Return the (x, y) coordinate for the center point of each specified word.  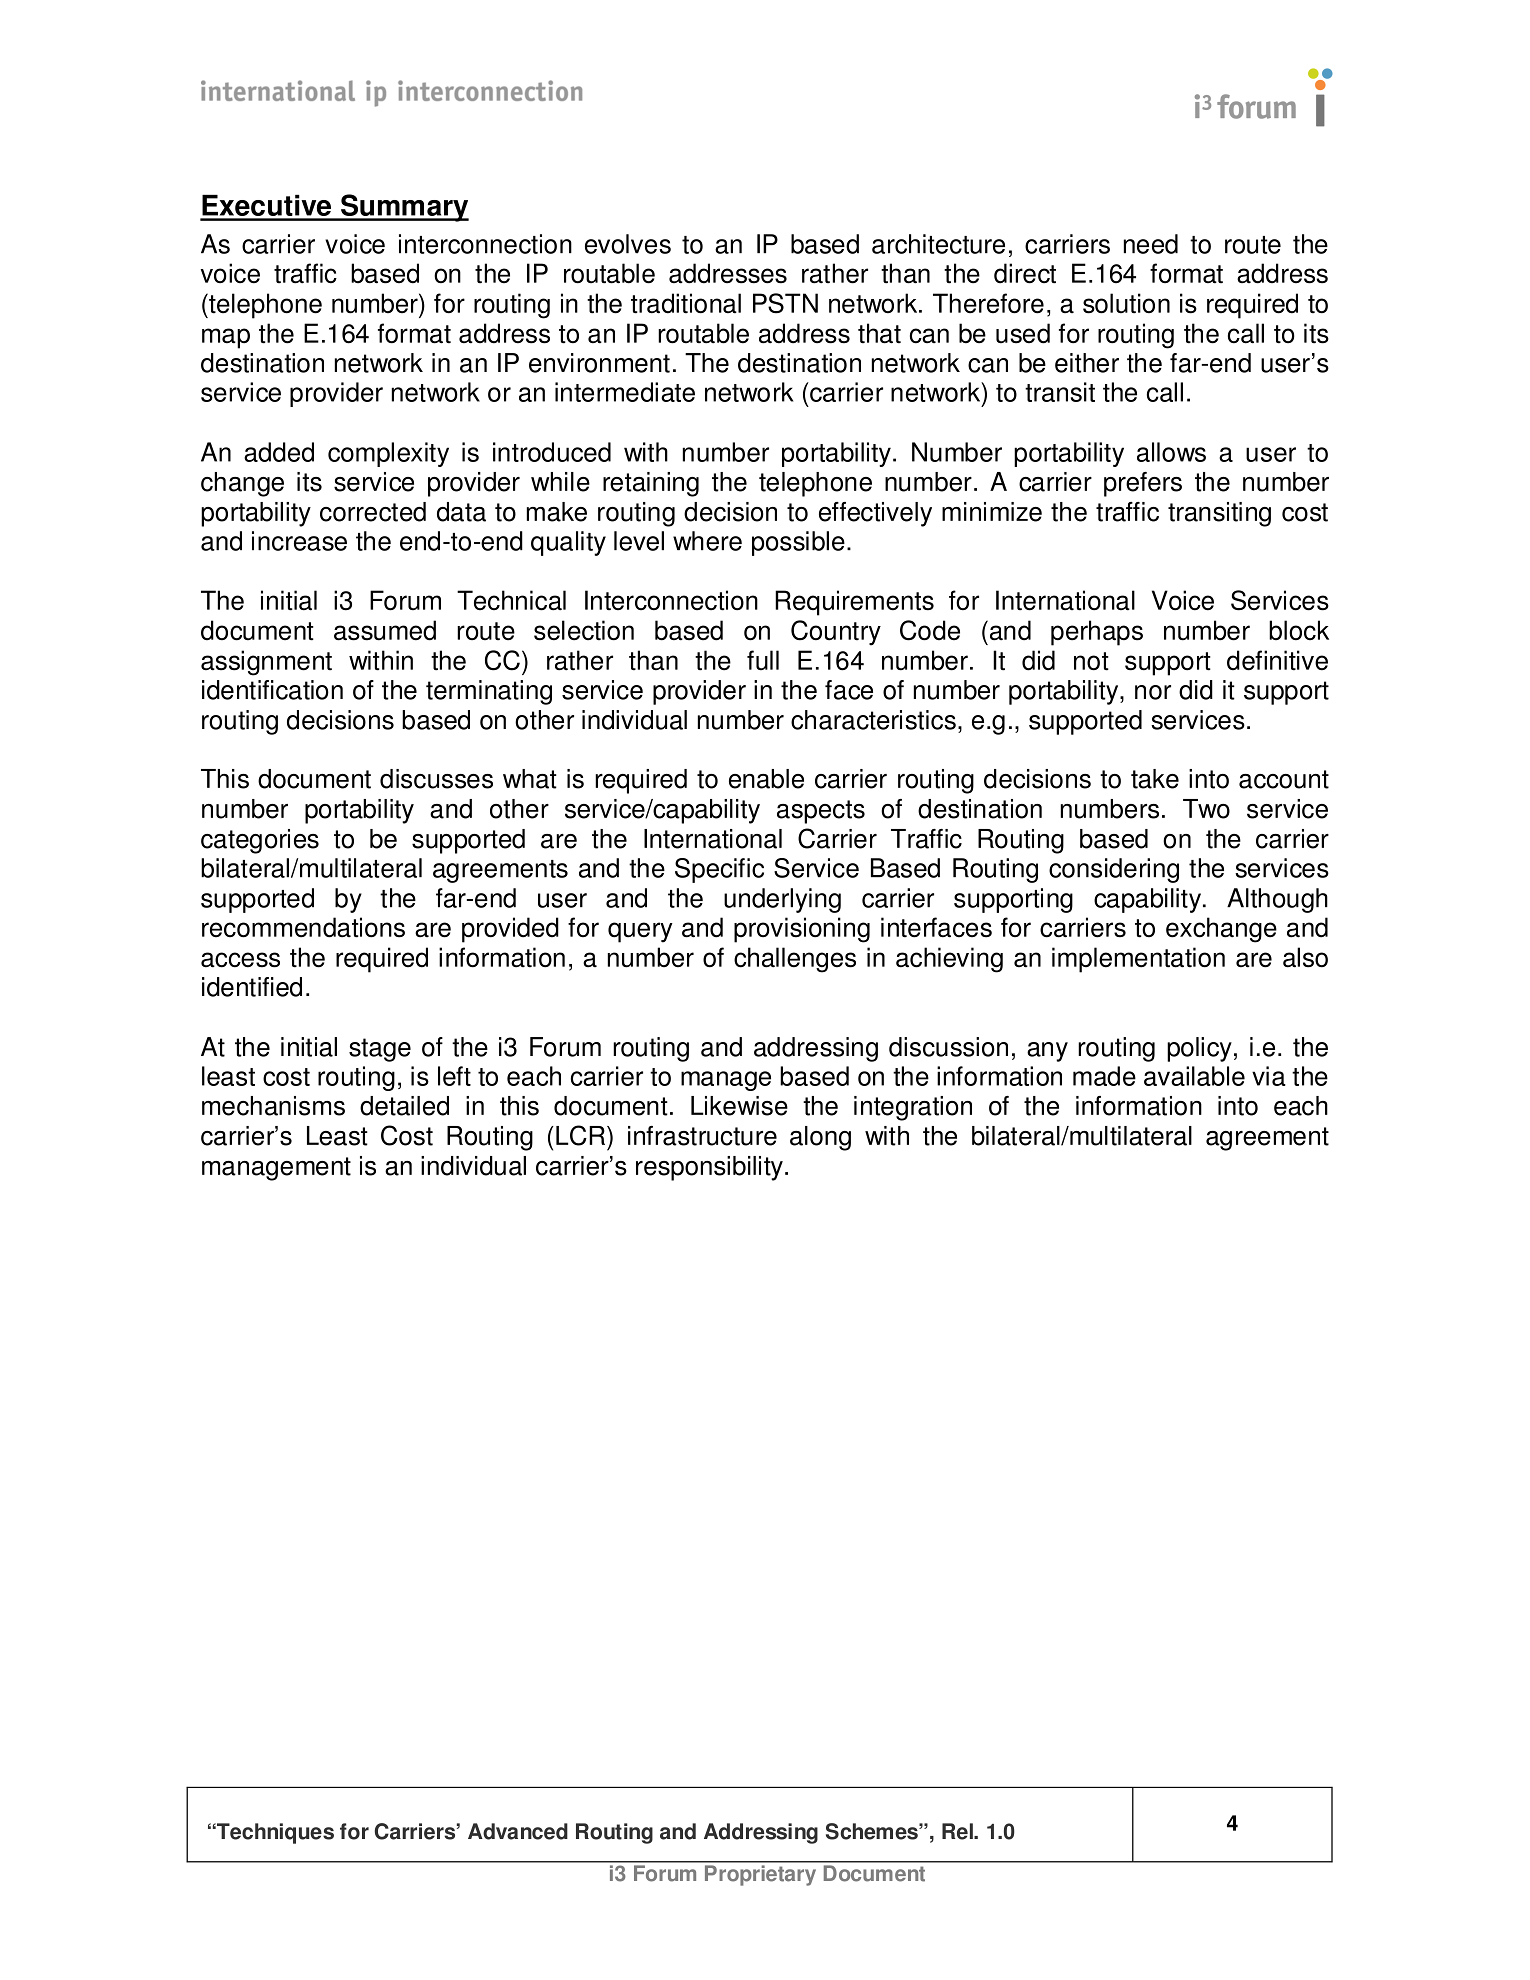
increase (299, 541)
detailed (404, 1106)
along (820, 1138)
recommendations (303, 927)
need (1151, 244)
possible (798, 543)
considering (1114, 870)
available (1194, 1076)
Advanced (518, 1831)
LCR (580, 1135)
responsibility (709, 1168)
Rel (958, 1831)
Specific (719, 870)
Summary (404, 208)
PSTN (785, 303)
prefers (1143, 484)
